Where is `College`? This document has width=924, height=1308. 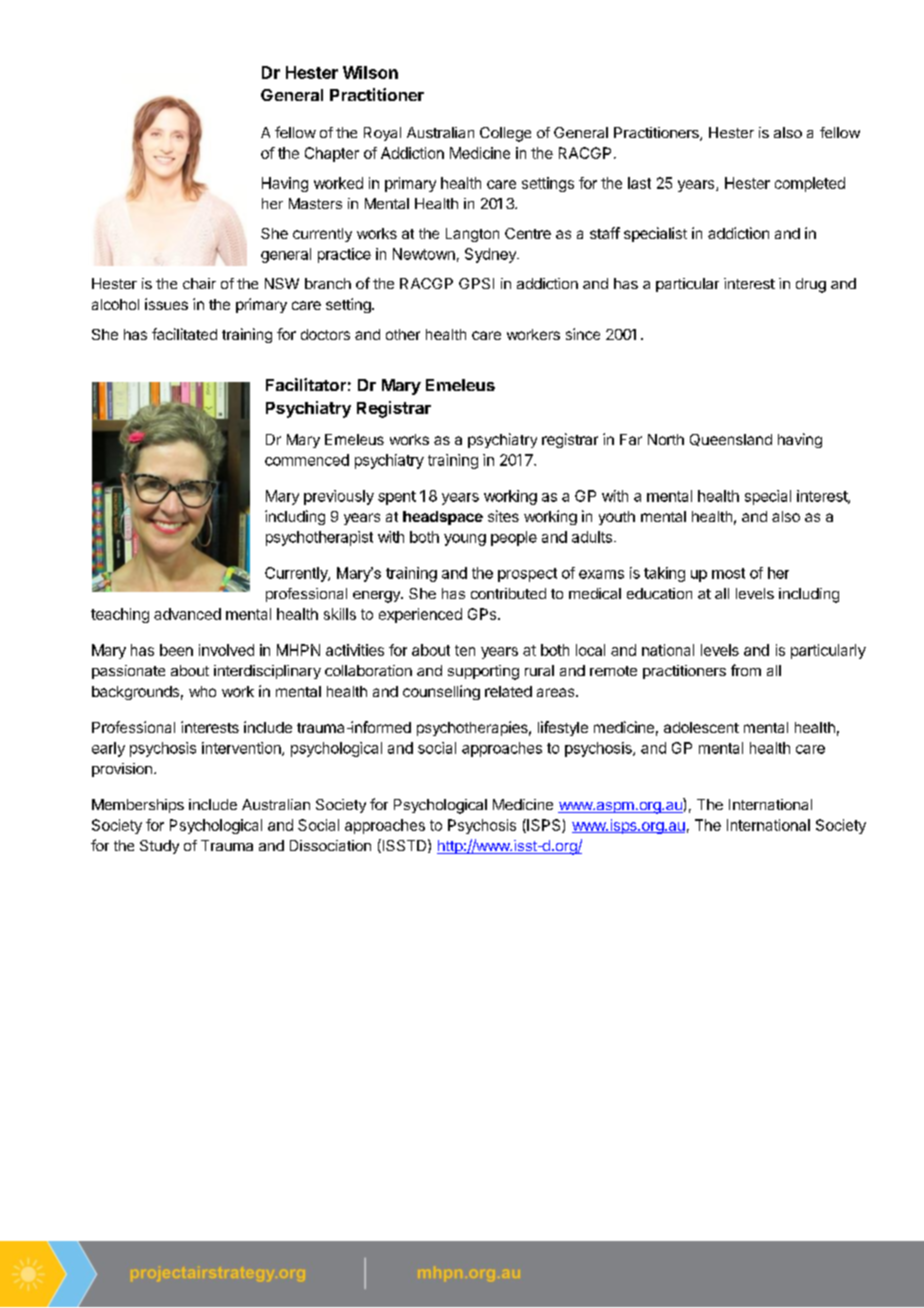
College is located at coordinates (505, 134).
